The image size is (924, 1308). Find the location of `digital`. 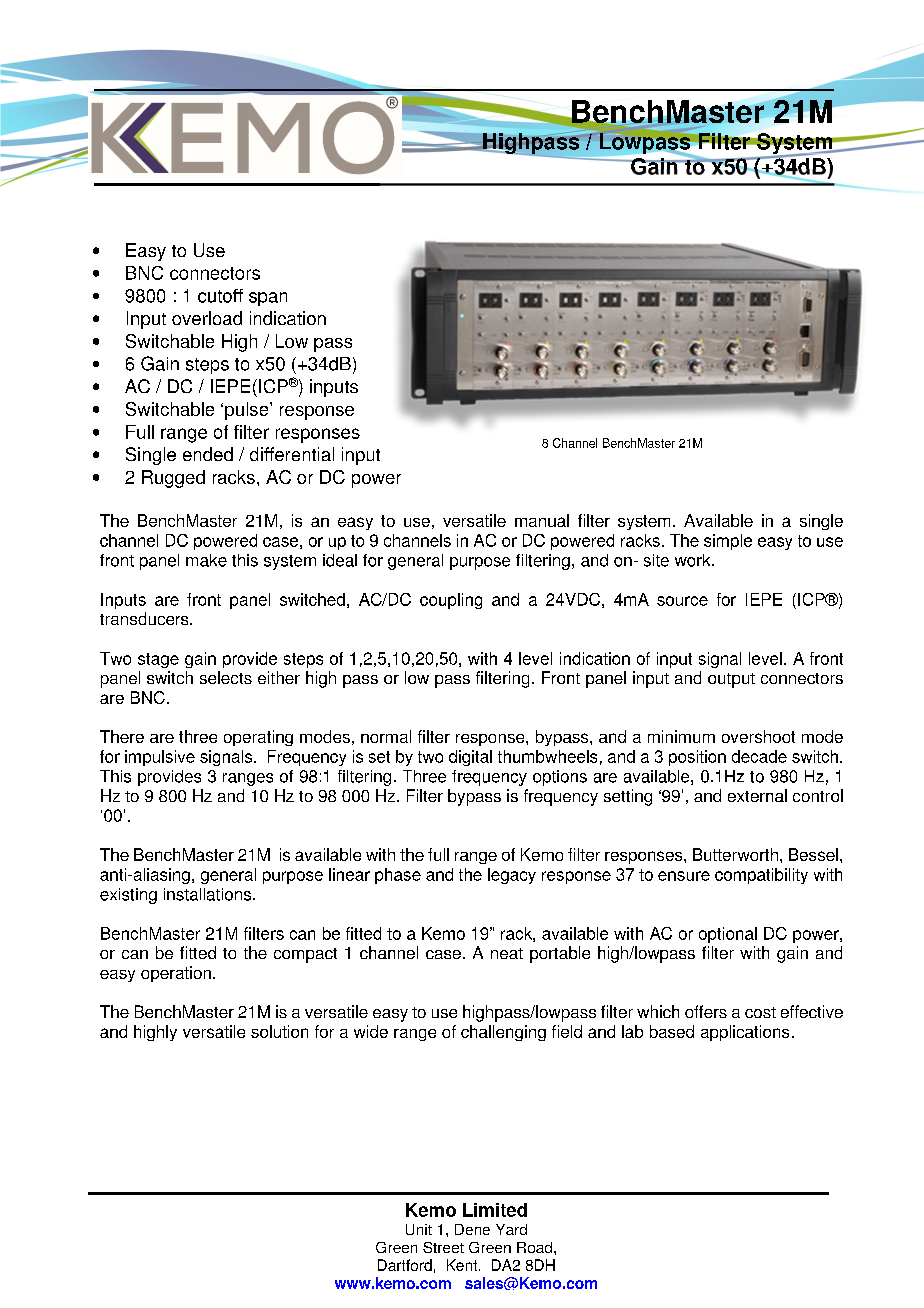

digital is located at coordinates (470, 758).
